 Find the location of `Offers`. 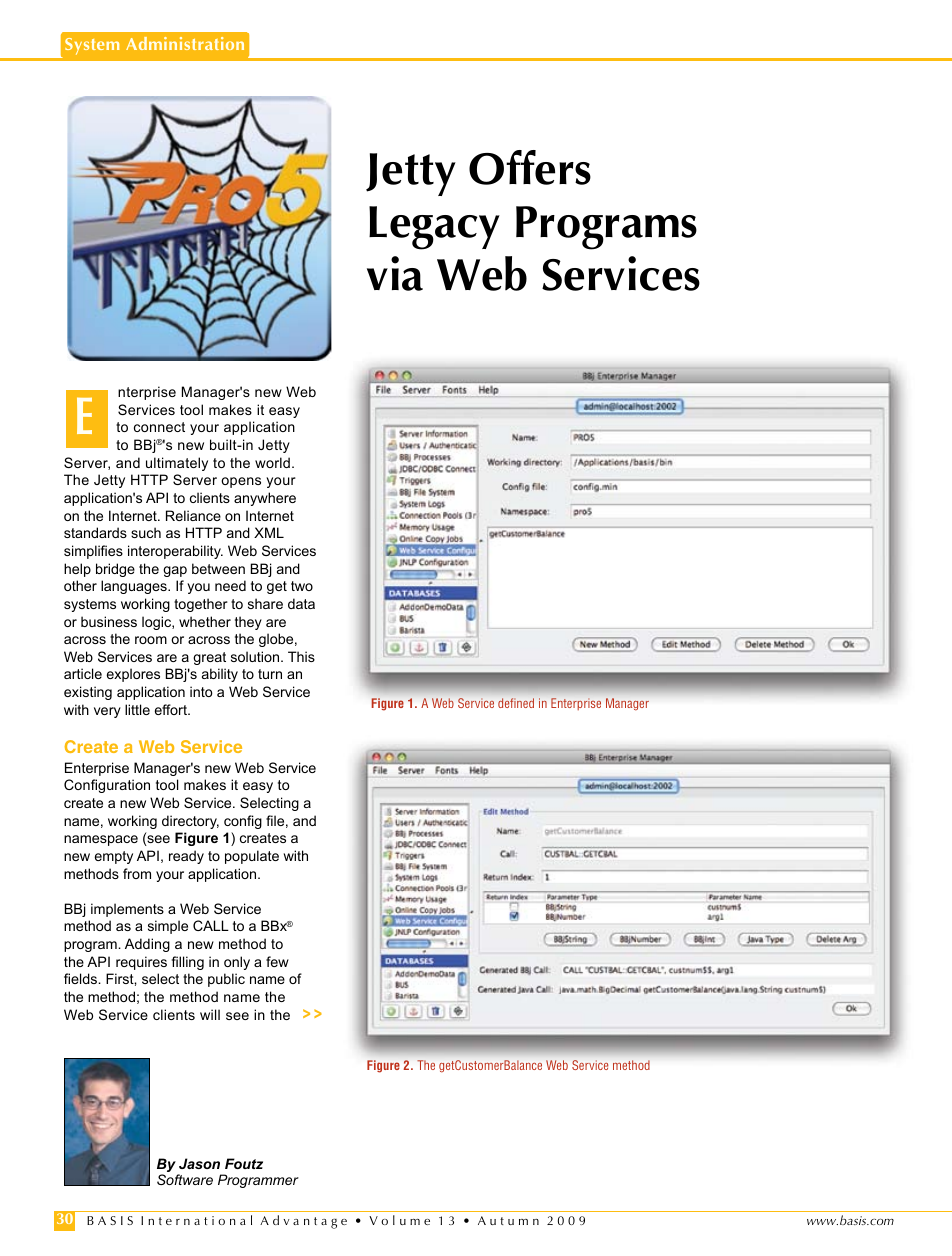

Offers is located at coordinates (530, 167).
